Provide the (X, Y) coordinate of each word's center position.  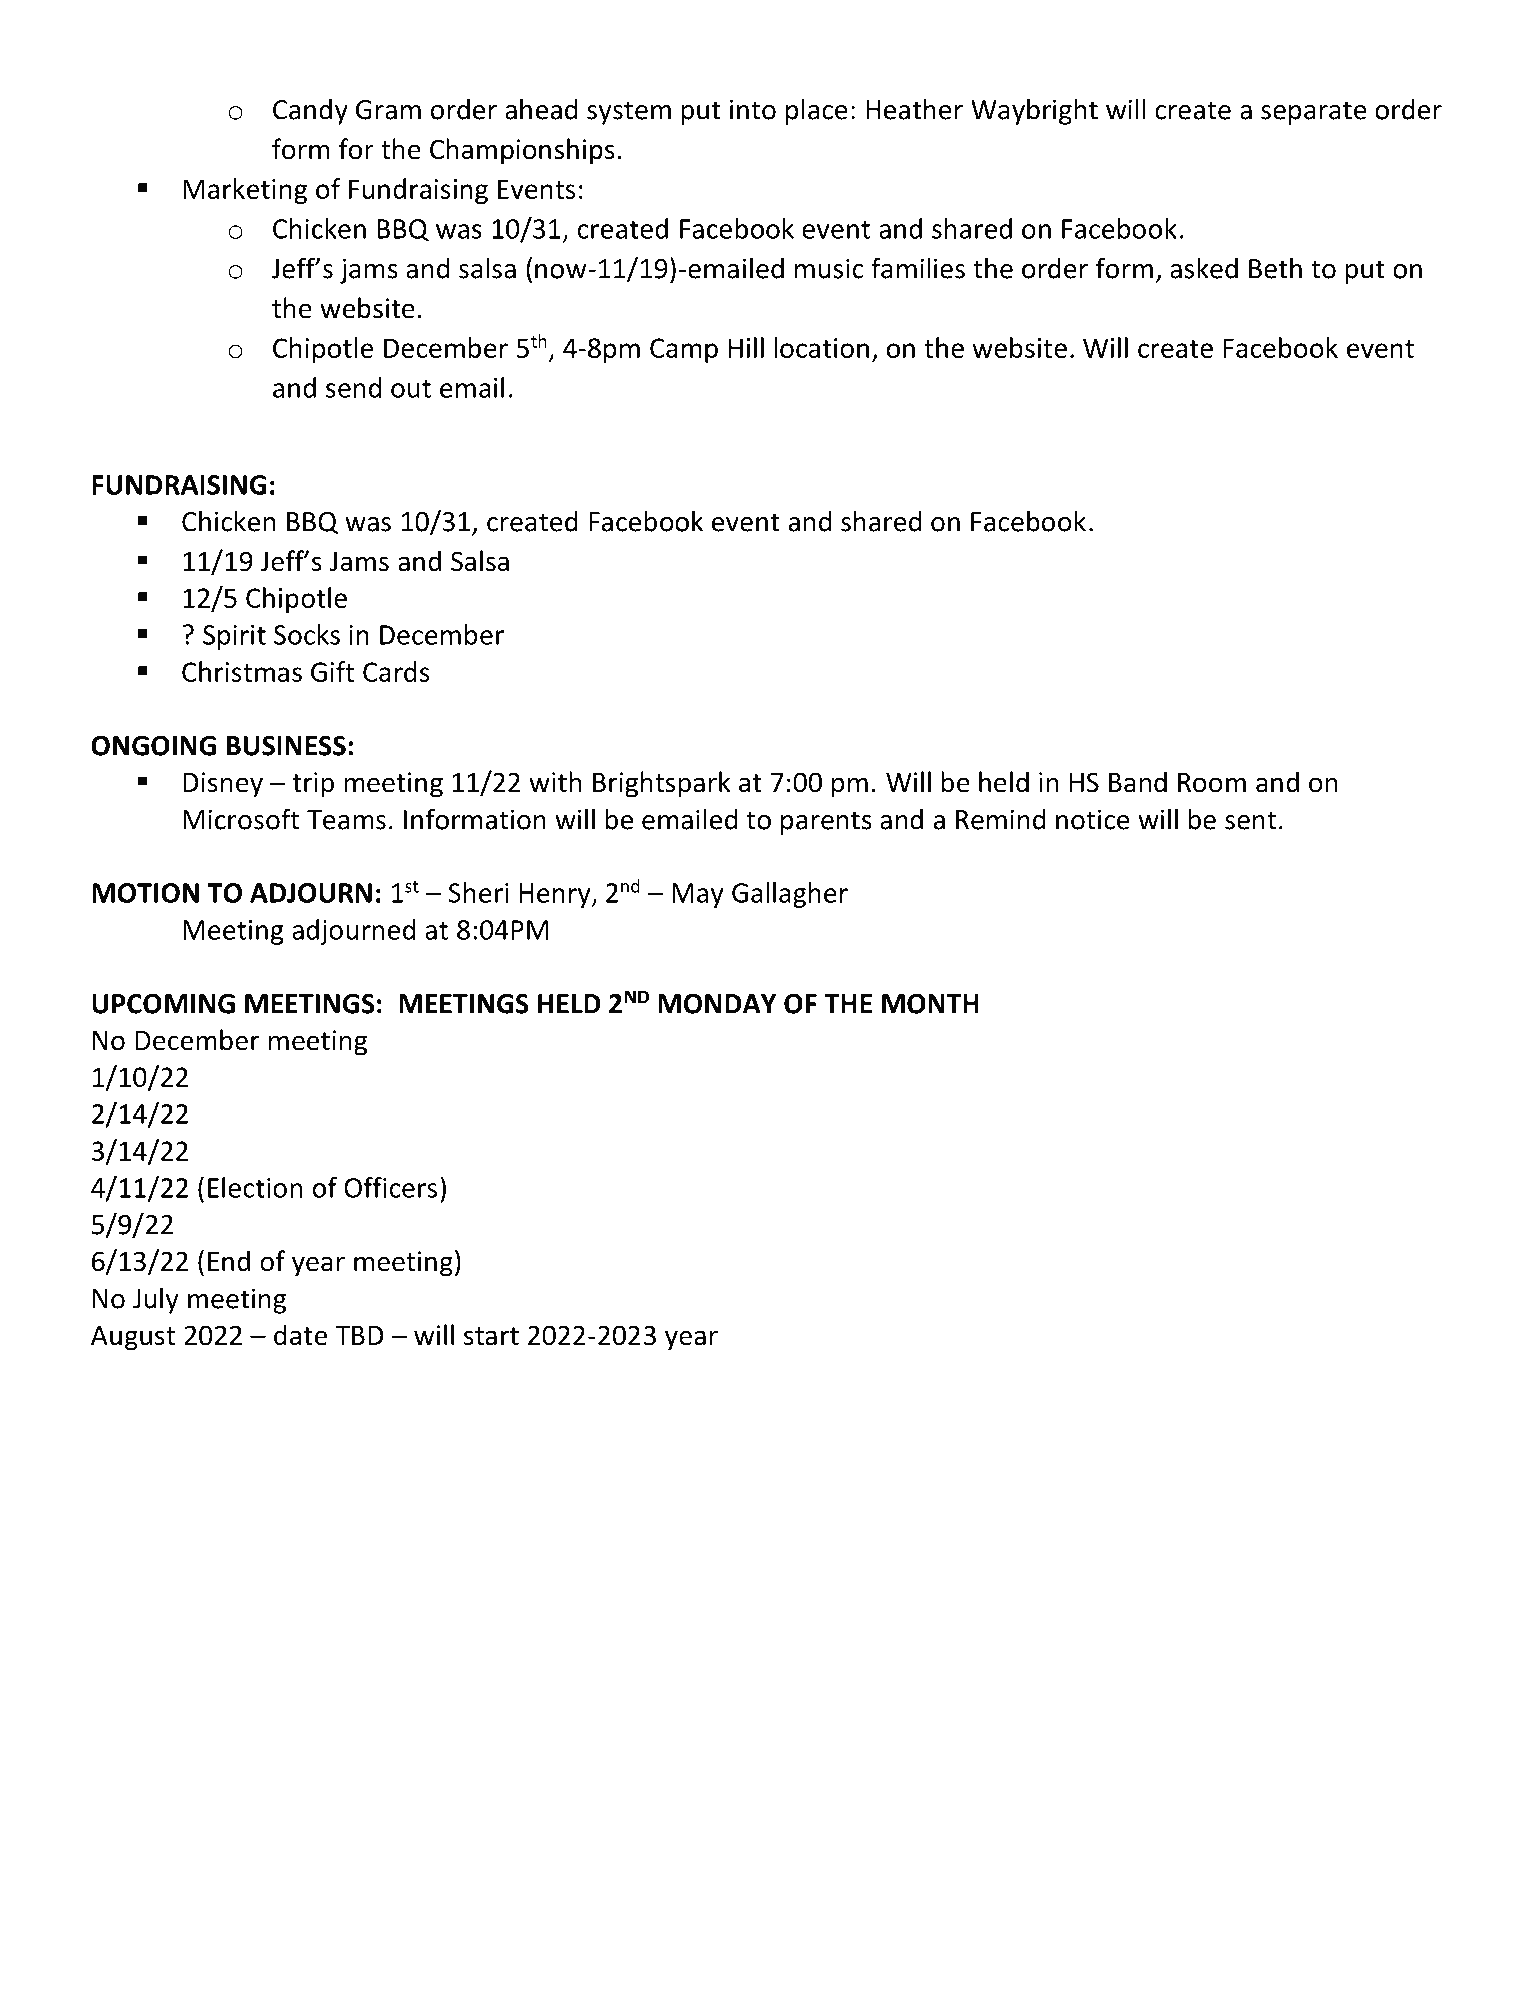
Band (1138, 782)
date (300, 1335)
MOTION (145, 893)
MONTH (930, 1004)
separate (1314, 113)
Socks (307, 634)
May (698, 895)
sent (1250, 820)
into (753, 109)
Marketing (245, 191)
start (491, 1336)
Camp (684, 350)
